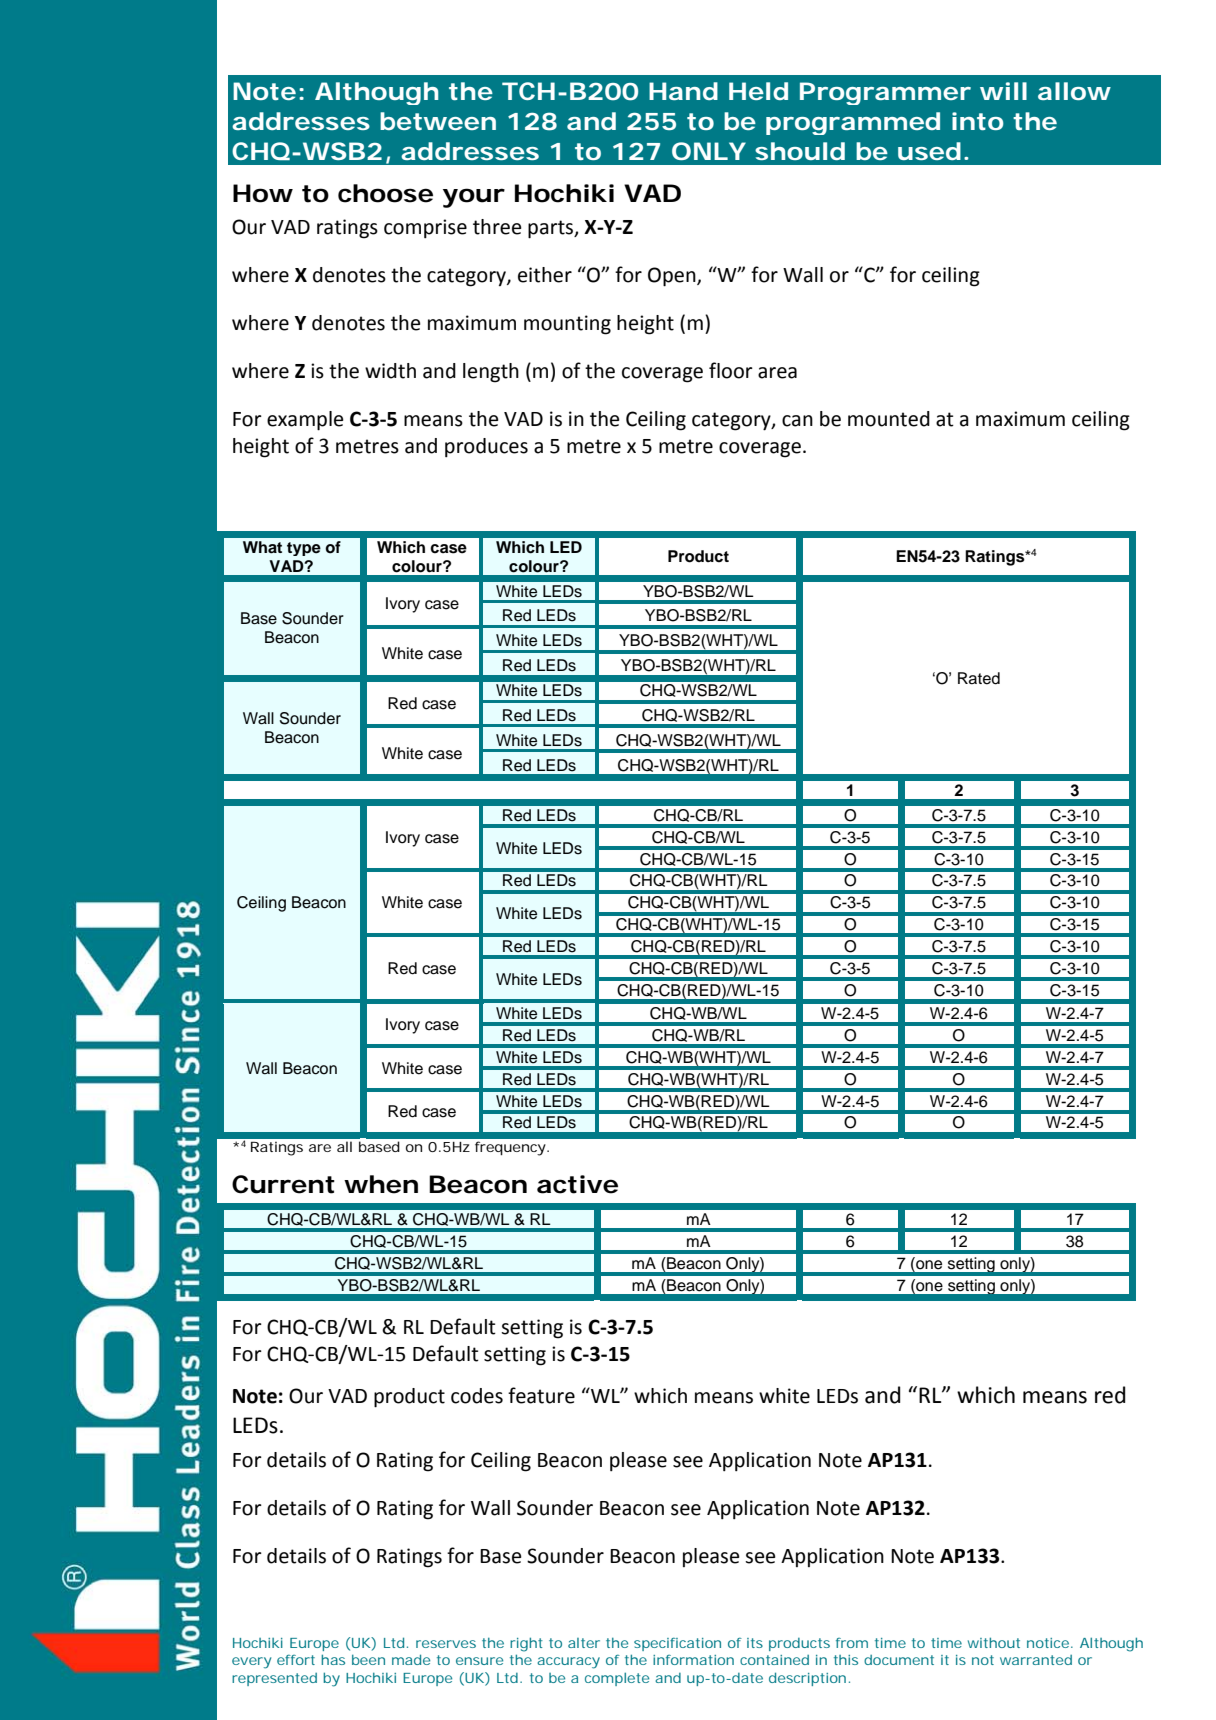 The width and height of the document is (1216, 1720). I want to click on can, so click(797, 421).
